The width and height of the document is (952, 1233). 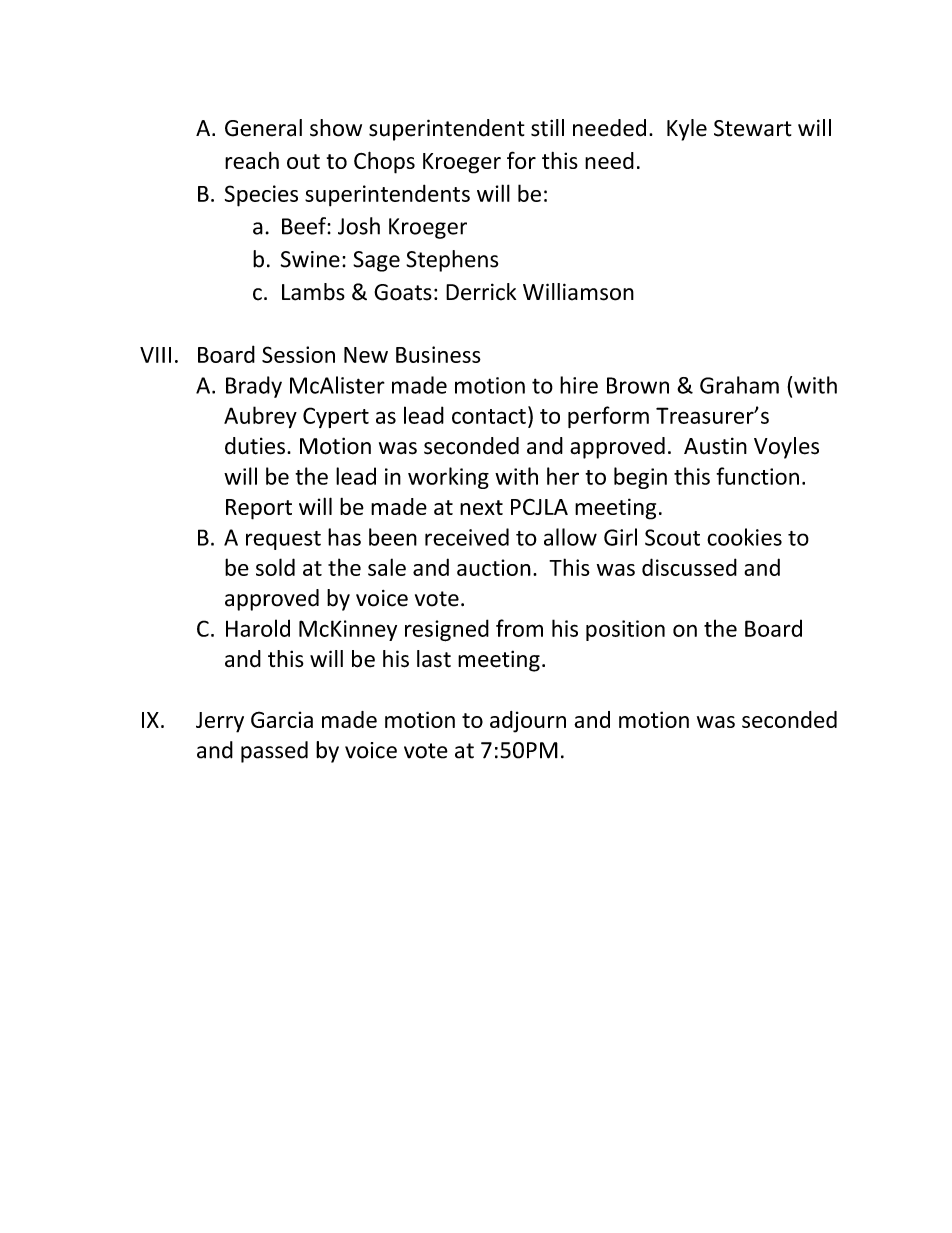 I want to click on reach, so click(x=252, y=160).
